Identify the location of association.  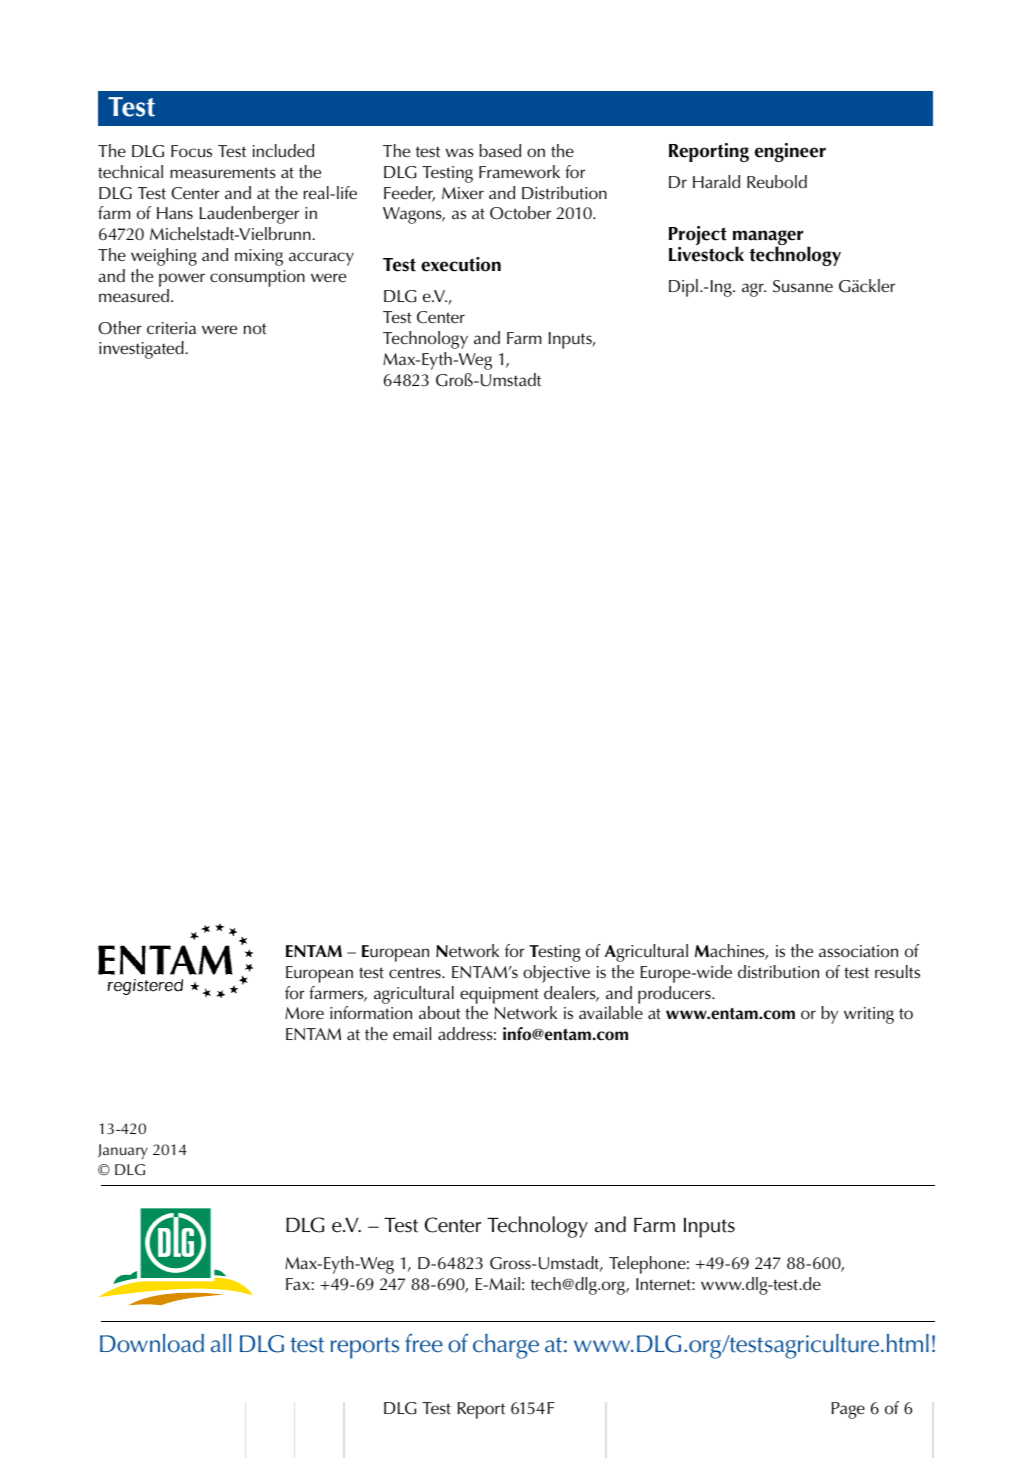
(858, 951).
